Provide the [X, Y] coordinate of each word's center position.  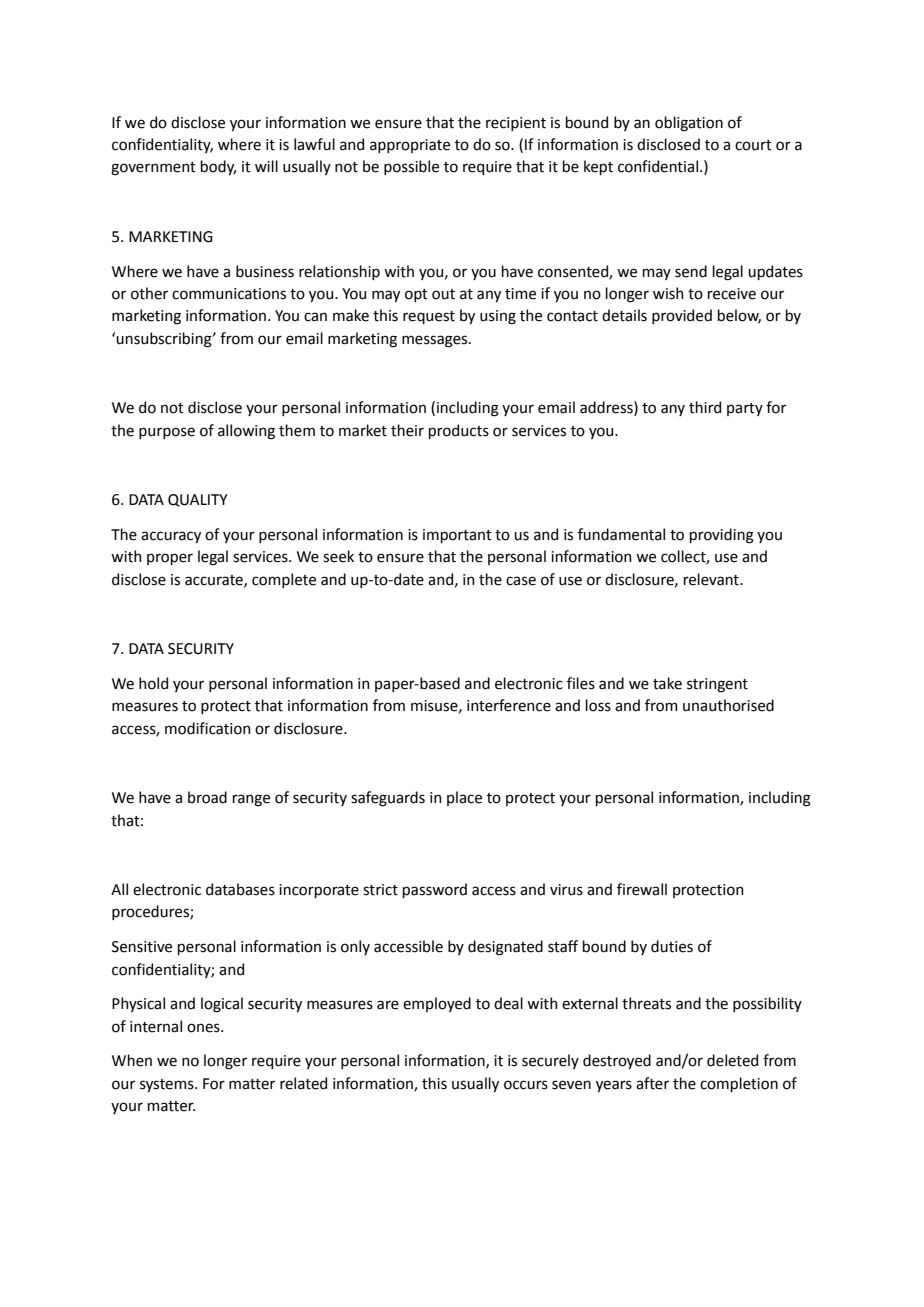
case [521, 581]
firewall [642, 889]
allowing [246, 432]
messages [436, 341]
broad [207, 797]
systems [168, 1085]
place [464, 798]
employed [437, 1004]
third [705, 407]
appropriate [410, 146]
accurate [215, 581]
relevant [712, 579]
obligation [689, 124]
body [218, 167]
